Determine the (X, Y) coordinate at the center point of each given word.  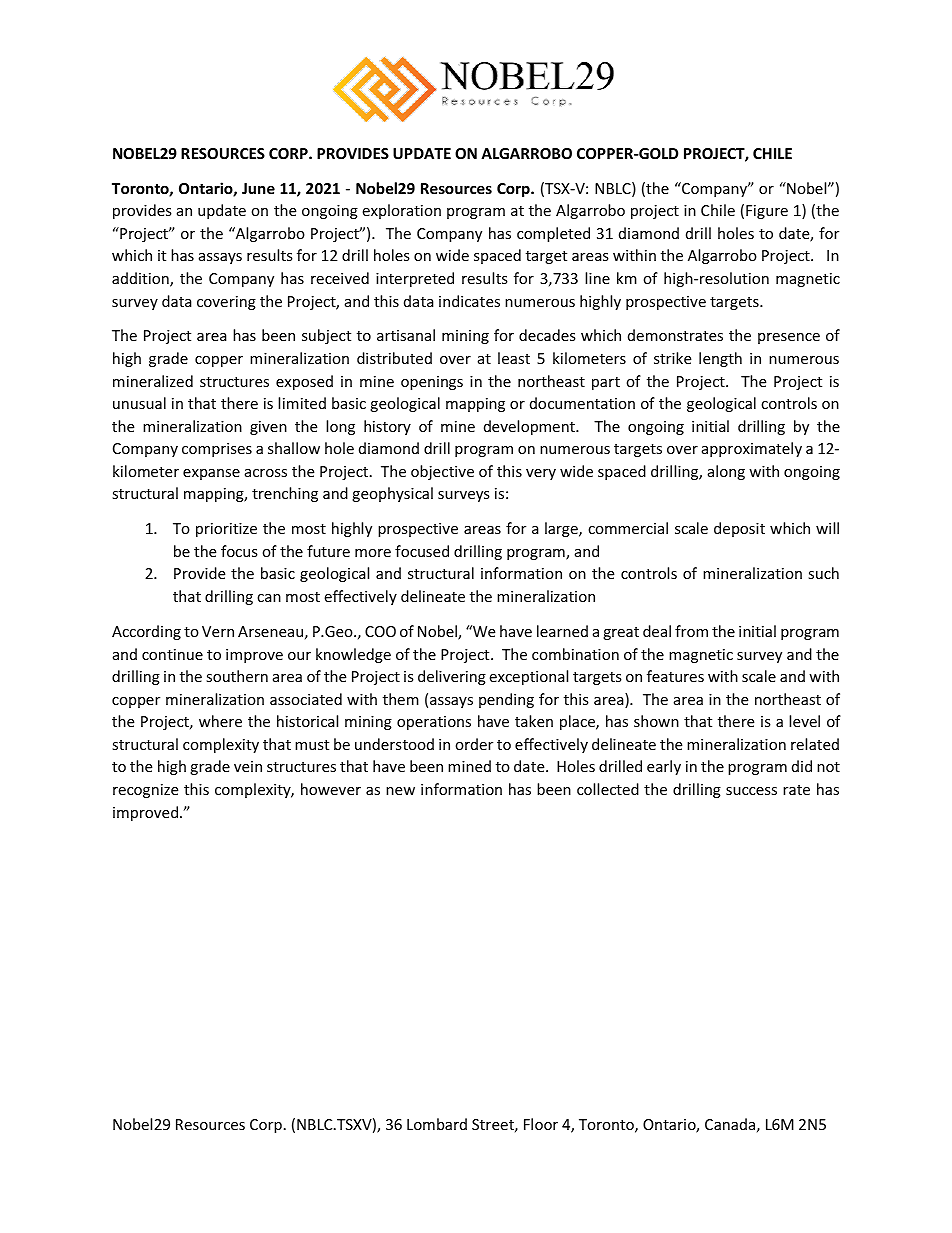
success (751, 791)
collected (608, 789)
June (258, 188)
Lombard (437, 1124)
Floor (541, 1124)
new (400, 791)
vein (248, 766)
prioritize (226, 530)
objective (442, 472)
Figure (767, 212)
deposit (739, 529)
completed (553, 234)
